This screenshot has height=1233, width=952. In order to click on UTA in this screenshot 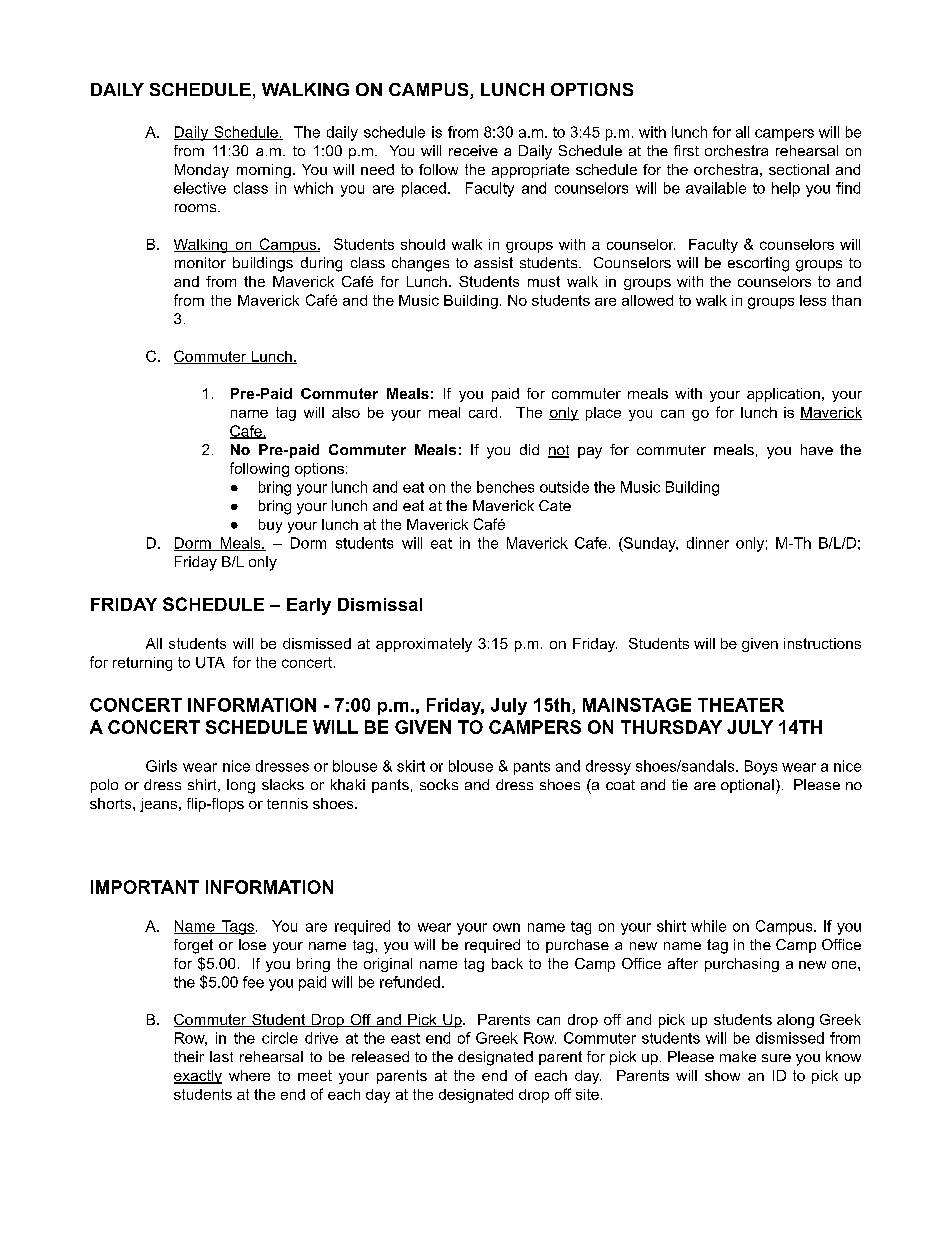, I will do `click(210, 662)`.
